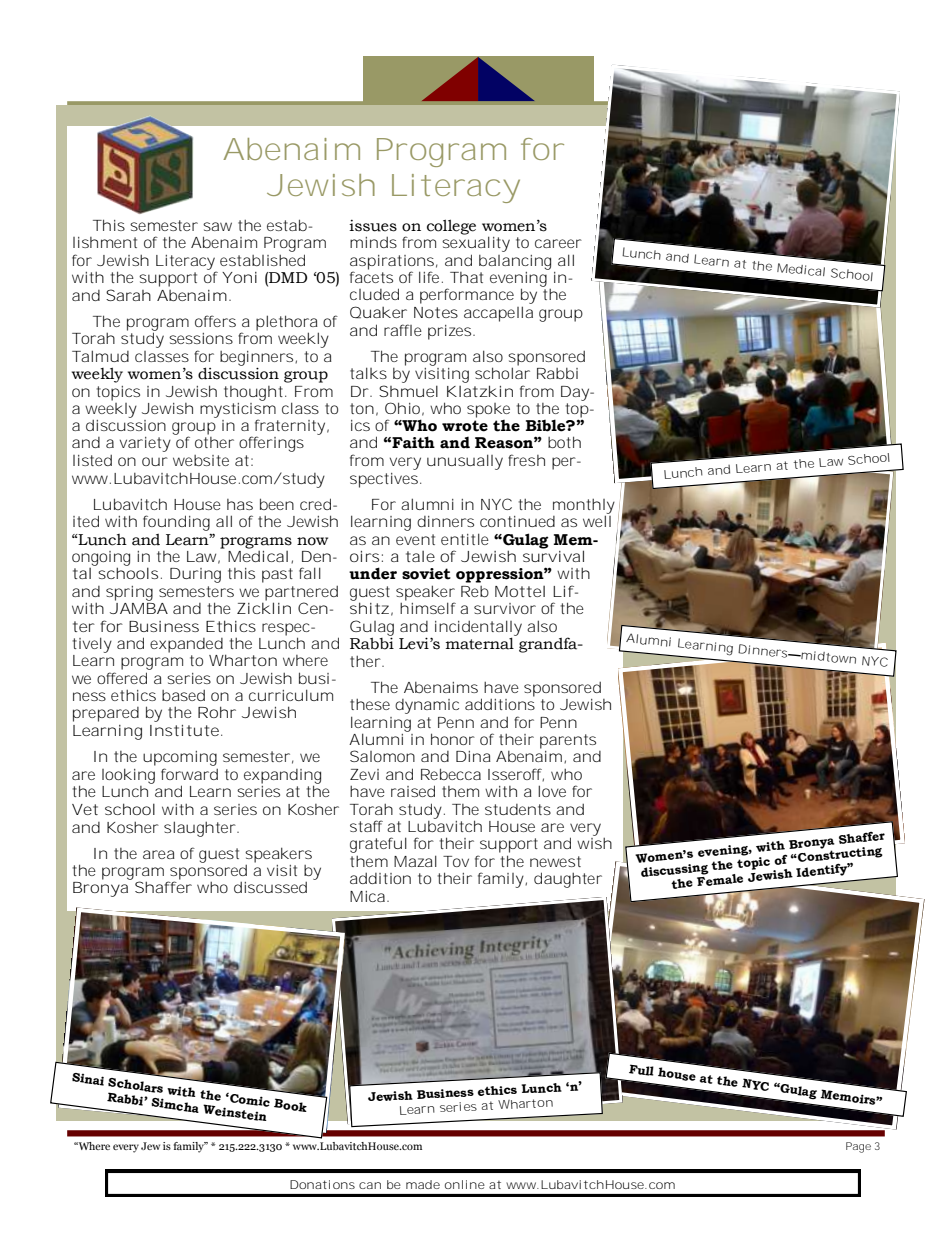 The image size is (952, 1233). What do you see at coordinates (427, 706) in the screenshot?
I see `dynamic` at bounding box center [427, 706].
